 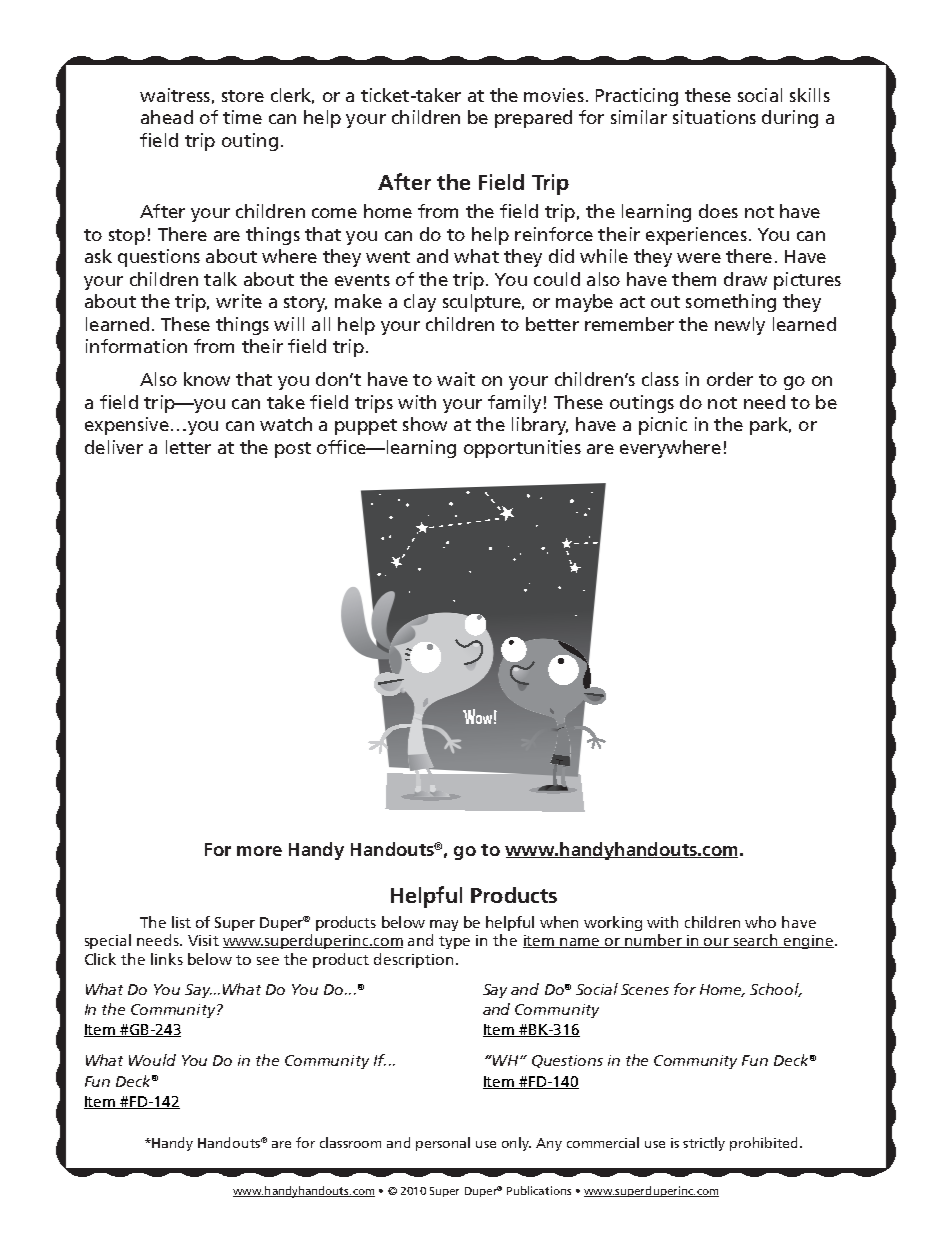 I want to click on letter, so click(x=188, y=447).
